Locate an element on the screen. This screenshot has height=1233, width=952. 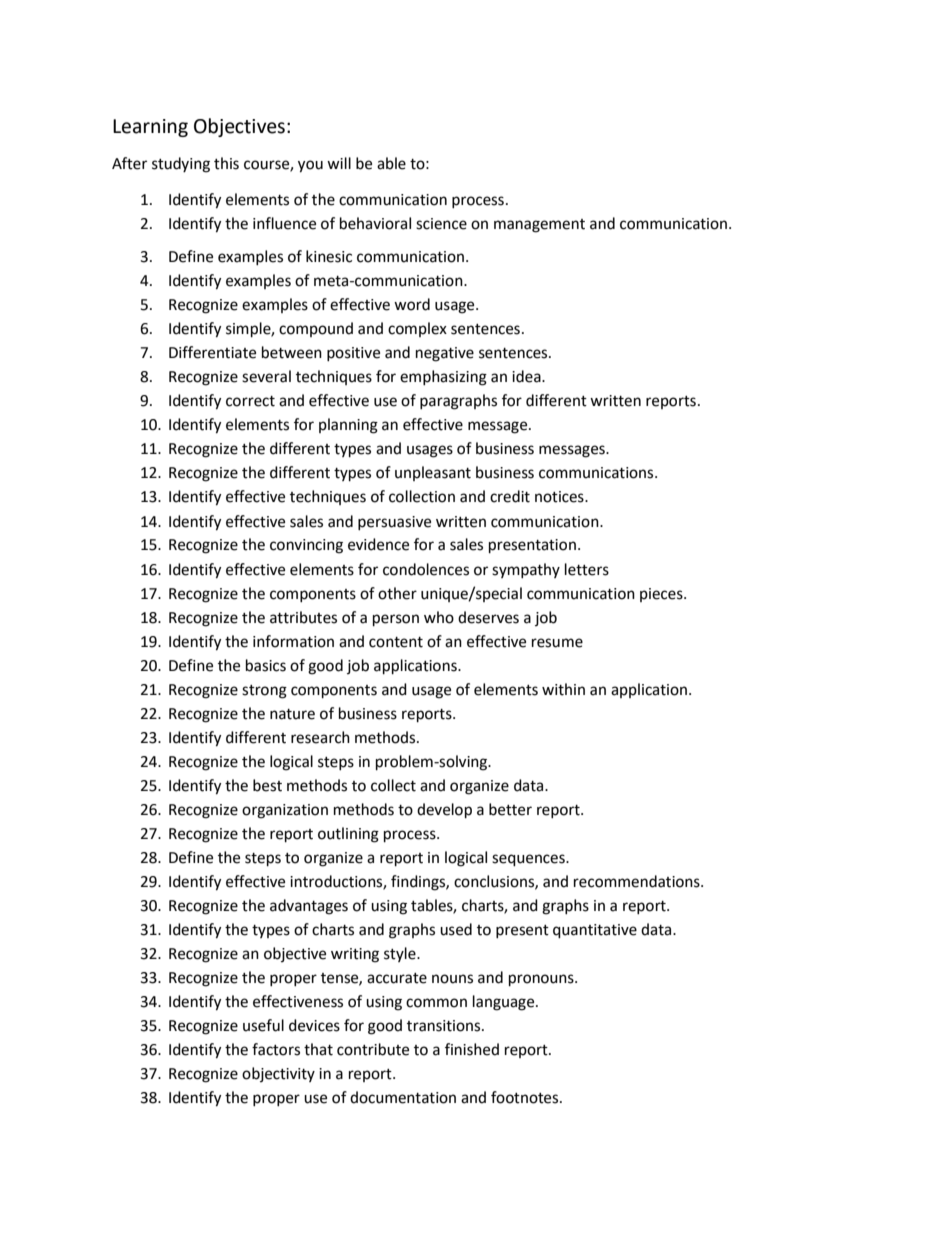
several is located at coordinates (266, 376).
